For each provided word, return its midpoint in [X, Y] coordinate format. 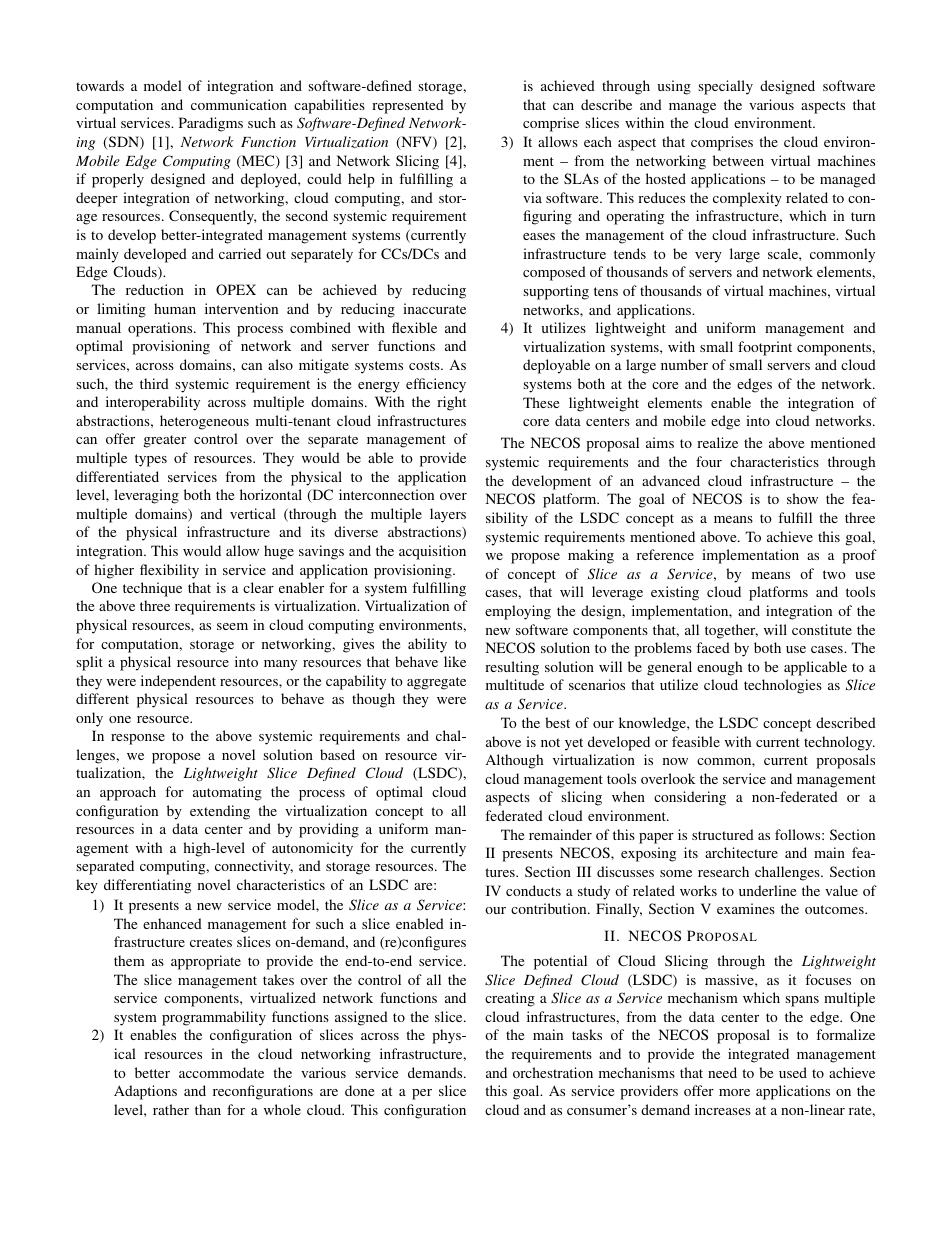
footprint [765, 348]
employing [518, 612]
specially [725, 87]
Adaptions [145, 1092]
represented [408, 106]
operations [161, 329]
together [731, 631]
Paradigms [211, 124]
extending [220, 812]
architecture [741, 852]
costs [425, 365]
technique [152, 589]
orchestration [553, 1072]
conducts [533, 890]
